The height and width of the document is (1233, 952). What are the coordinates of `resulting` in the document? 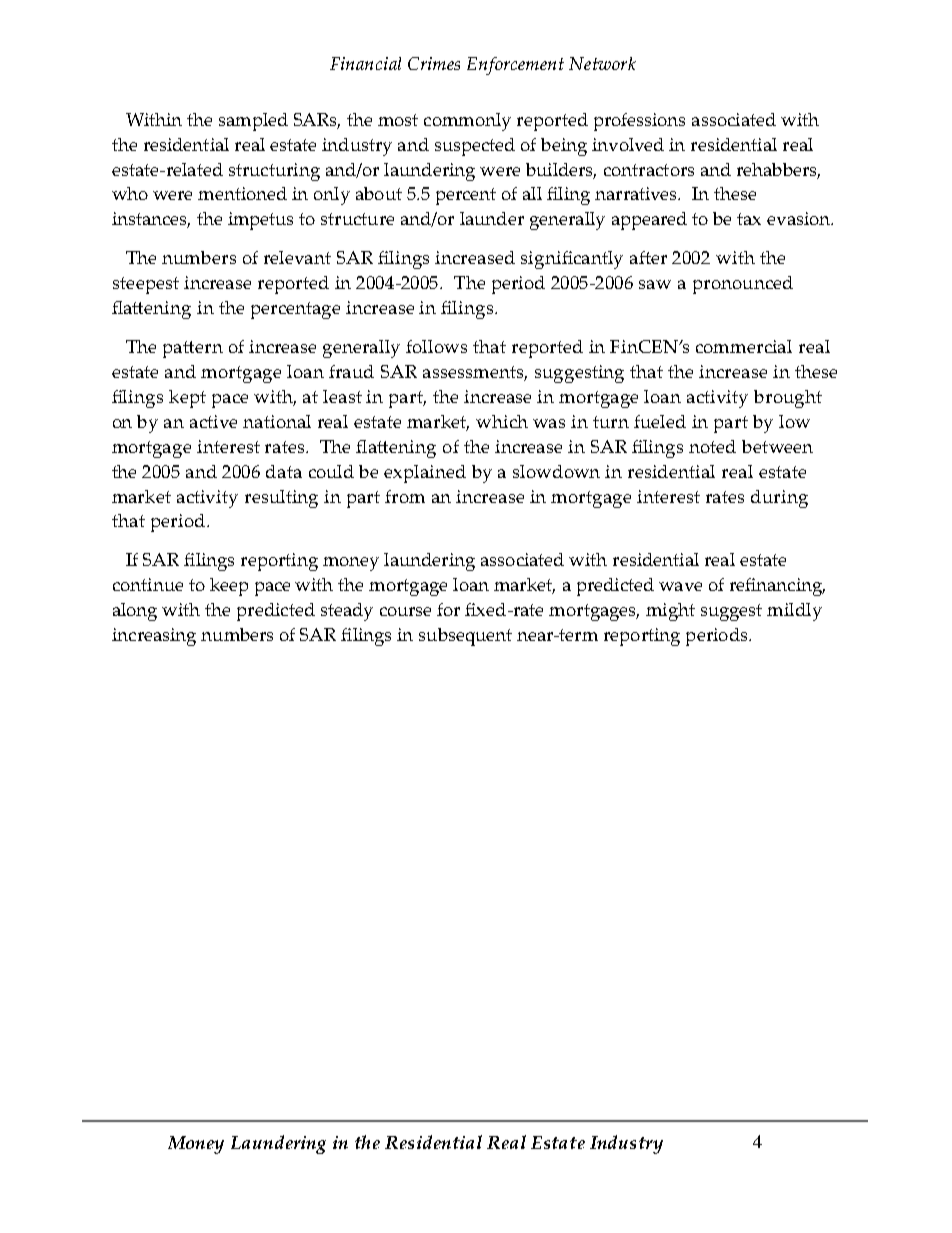 It's located at (281, 499).
